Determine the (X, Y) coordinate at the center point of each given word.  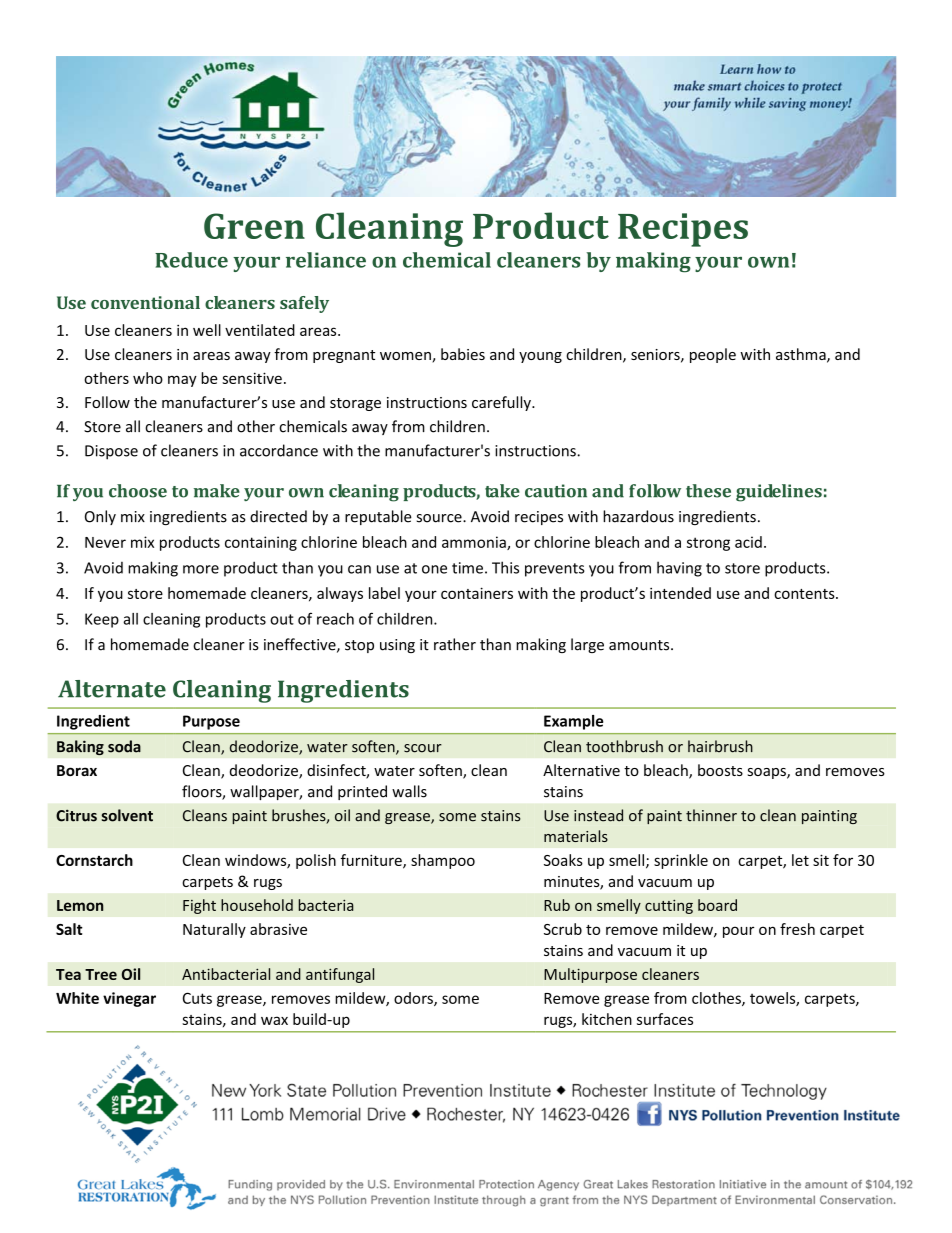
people (713, 355)
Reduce (191, 260)
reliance (326, 260)
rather (455, 644)
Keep (102, 620)
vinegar (129, 999)
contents (805, 594)
